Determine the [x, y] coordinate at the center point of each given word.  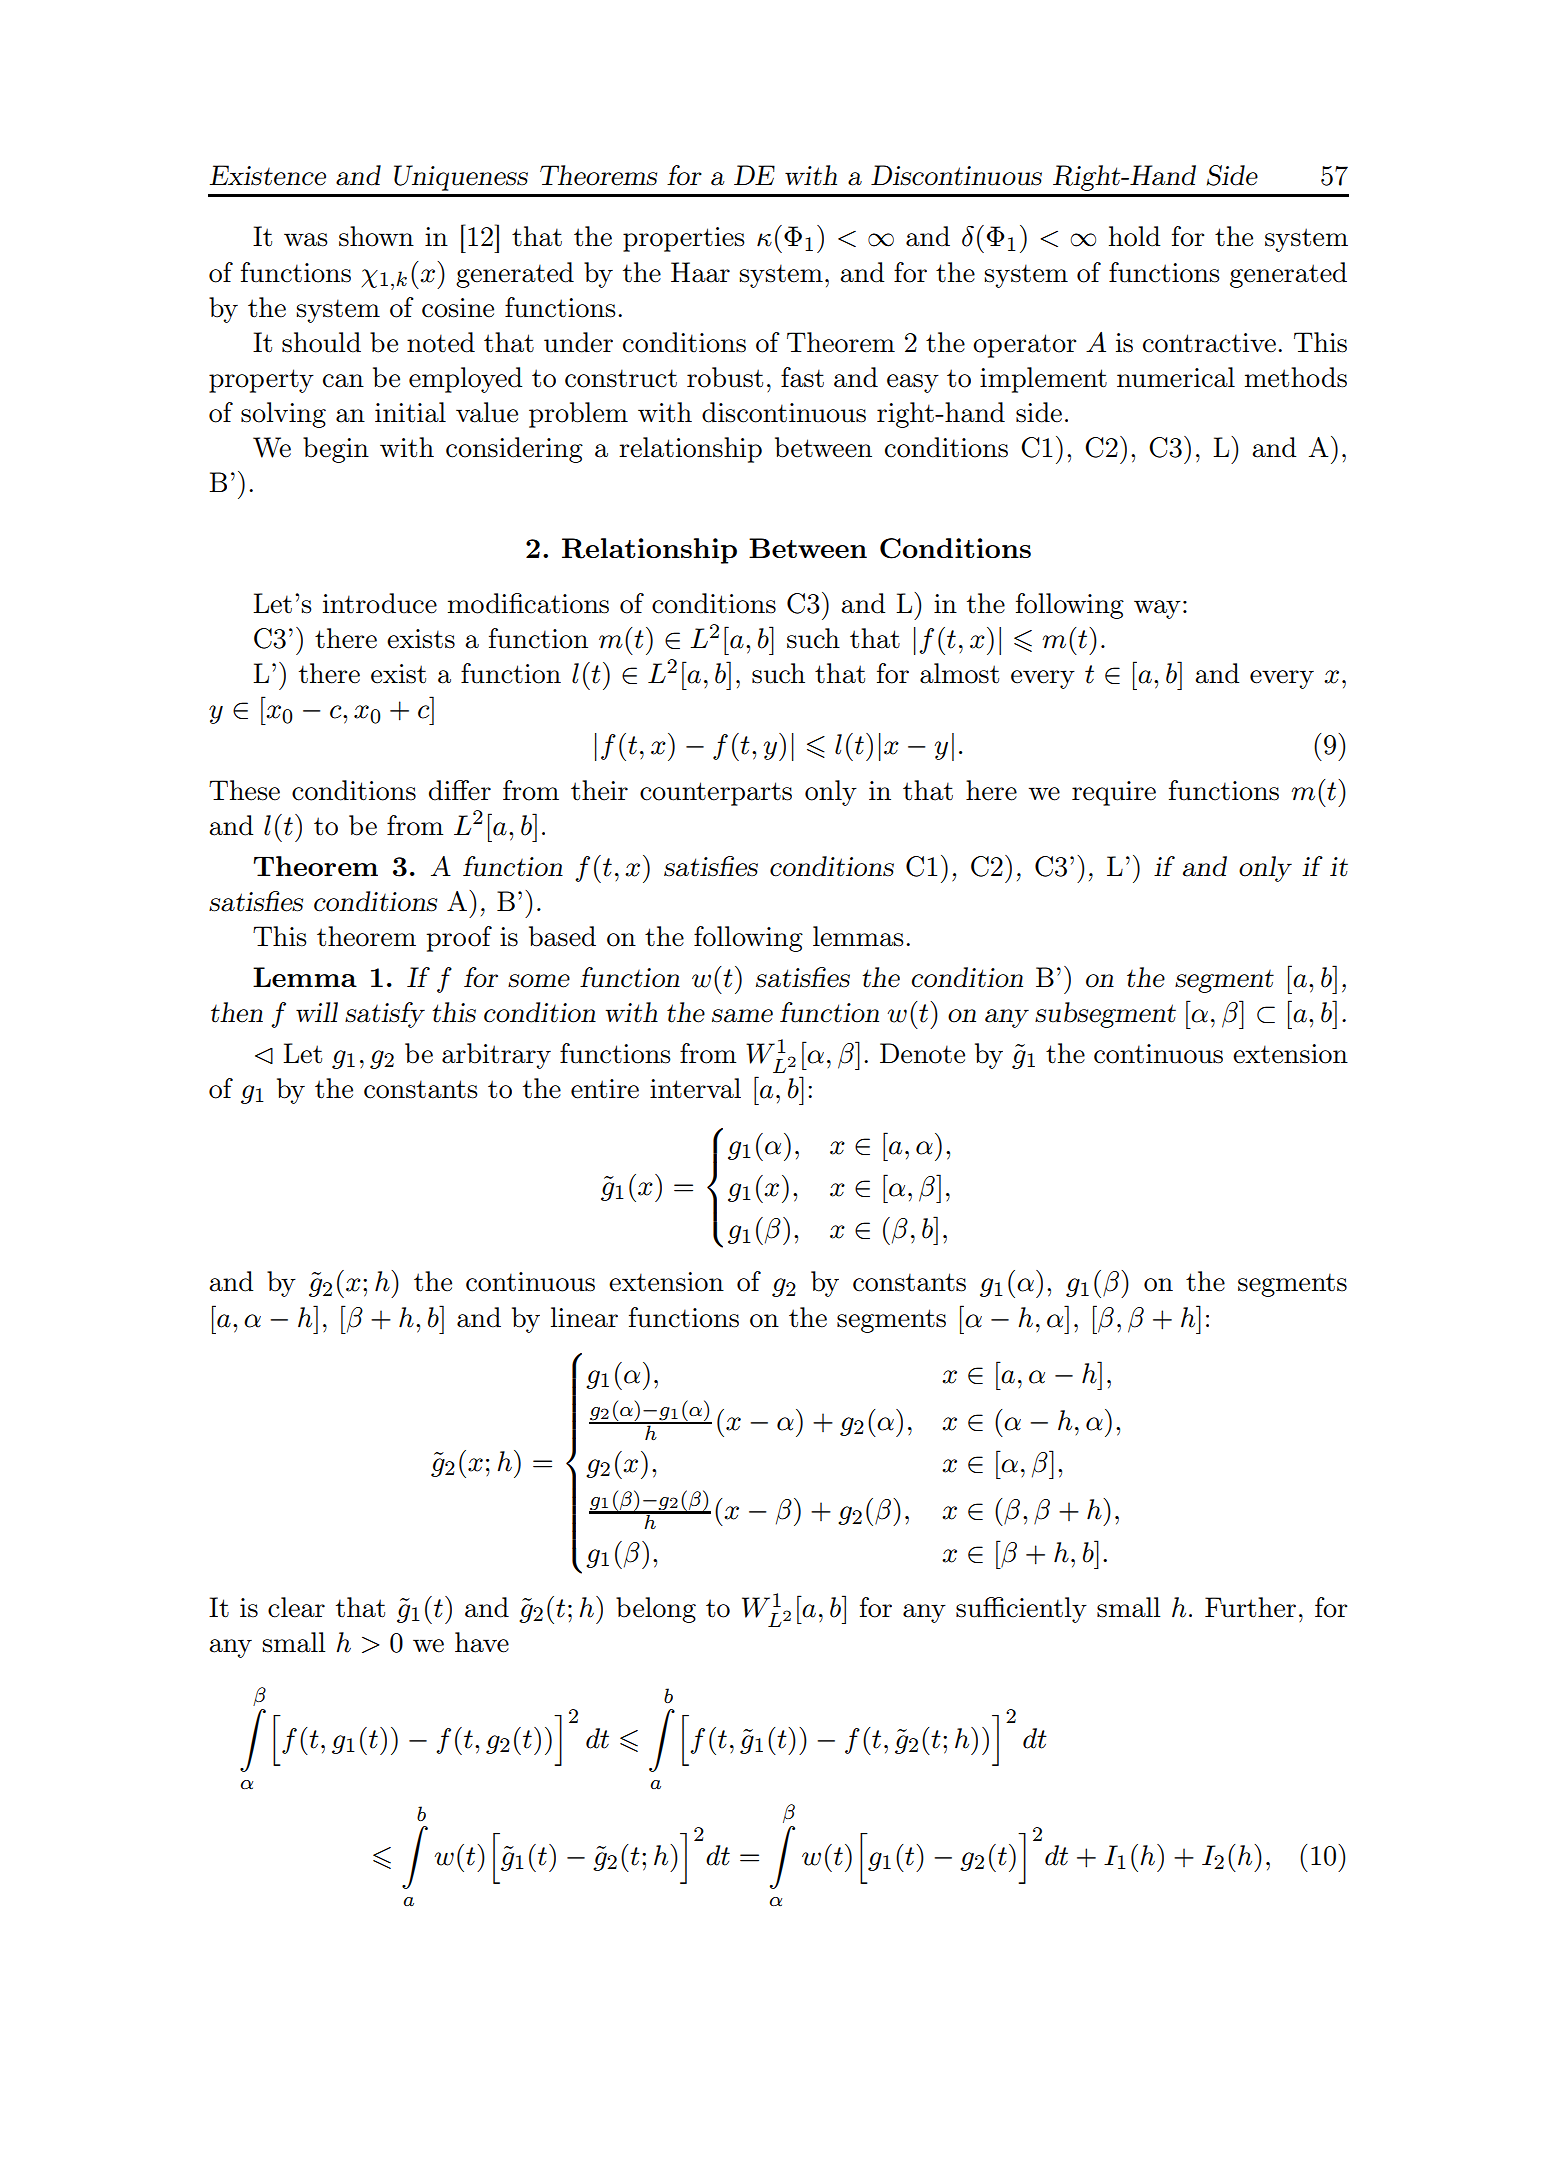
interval [695, 1088]
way [1157, 609]
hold [1134, 236]
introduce [380, 603]
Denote [922, 1053]
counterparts [716, 794]
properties [684, 239]
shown [376, 236]
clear [296, 1607]
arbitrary [496, 1056]
